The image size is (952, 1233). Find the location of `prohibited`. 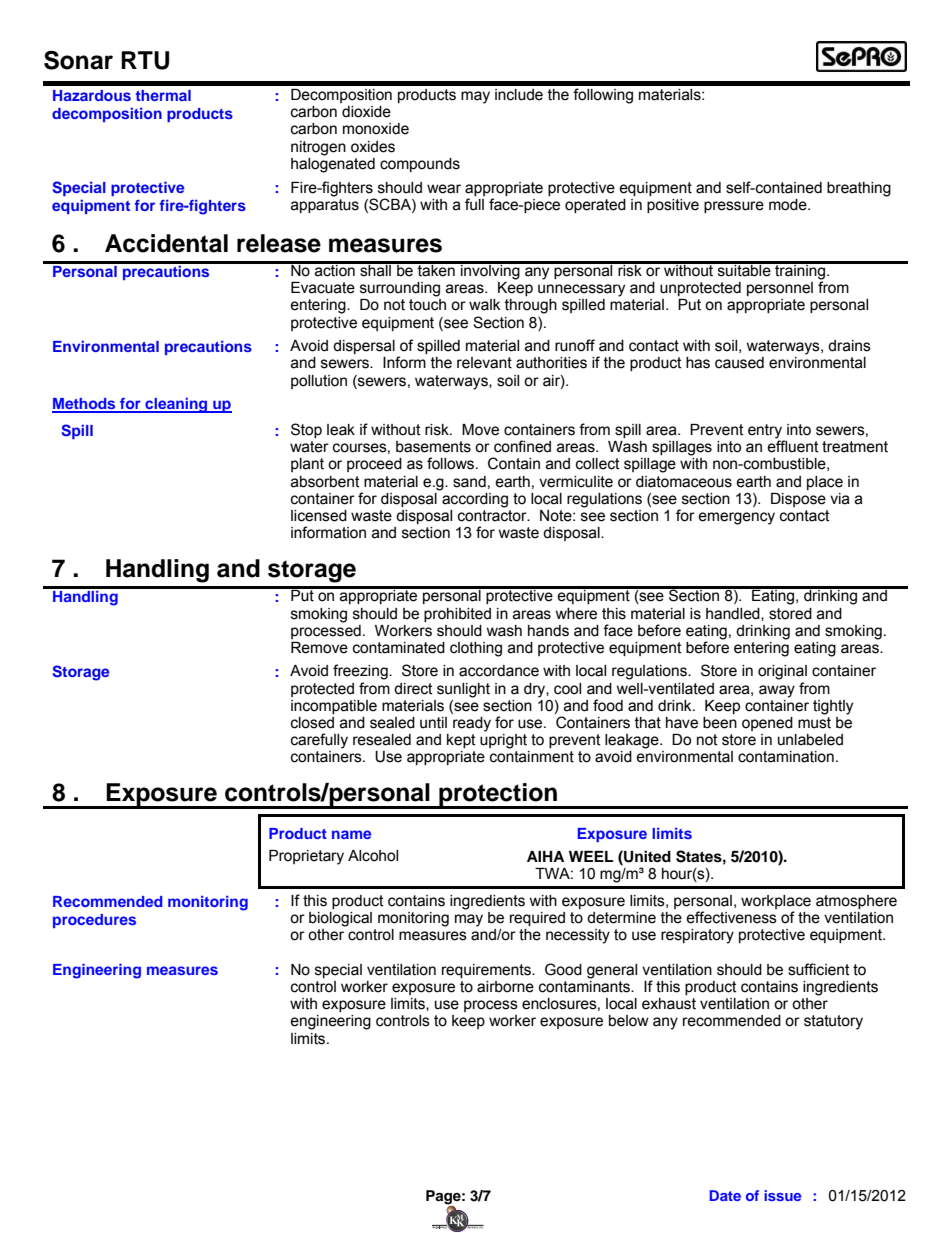

prohibited is located at coordinates (457, 615).
